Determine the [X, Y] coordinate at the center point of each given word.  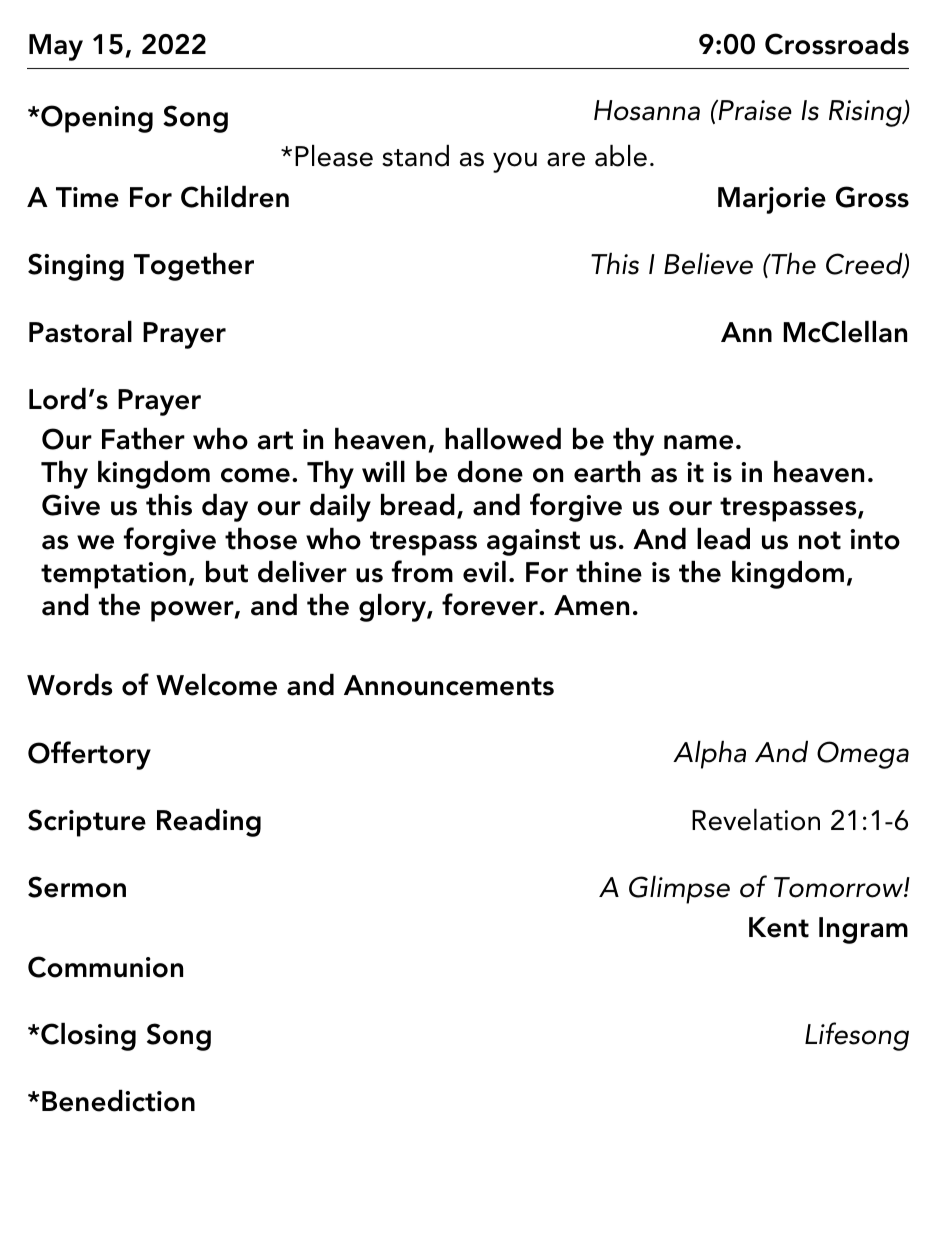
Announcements [449, 685]
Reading [209, 823]
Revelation [756, 820]
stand [415, 156]
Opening [96, 119]
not [820, 540]
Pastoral [80, 332]
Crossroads [837, 44]
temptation [113, 575]
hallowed [503, 439]
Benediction [118, 1101]
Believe [708, 264]
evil [484, 572]
